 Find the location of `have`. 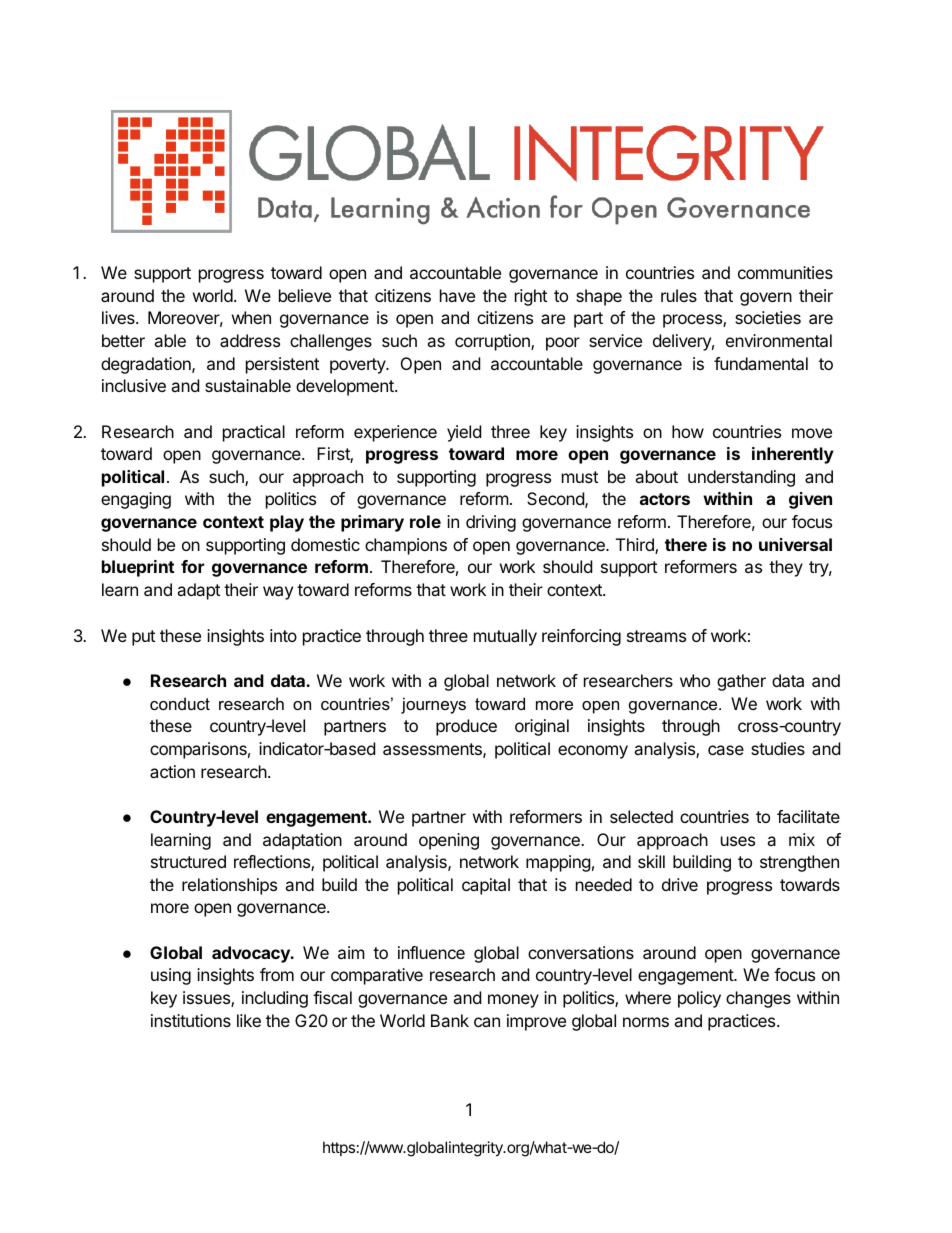

have is located at coordinates (457, 295).
